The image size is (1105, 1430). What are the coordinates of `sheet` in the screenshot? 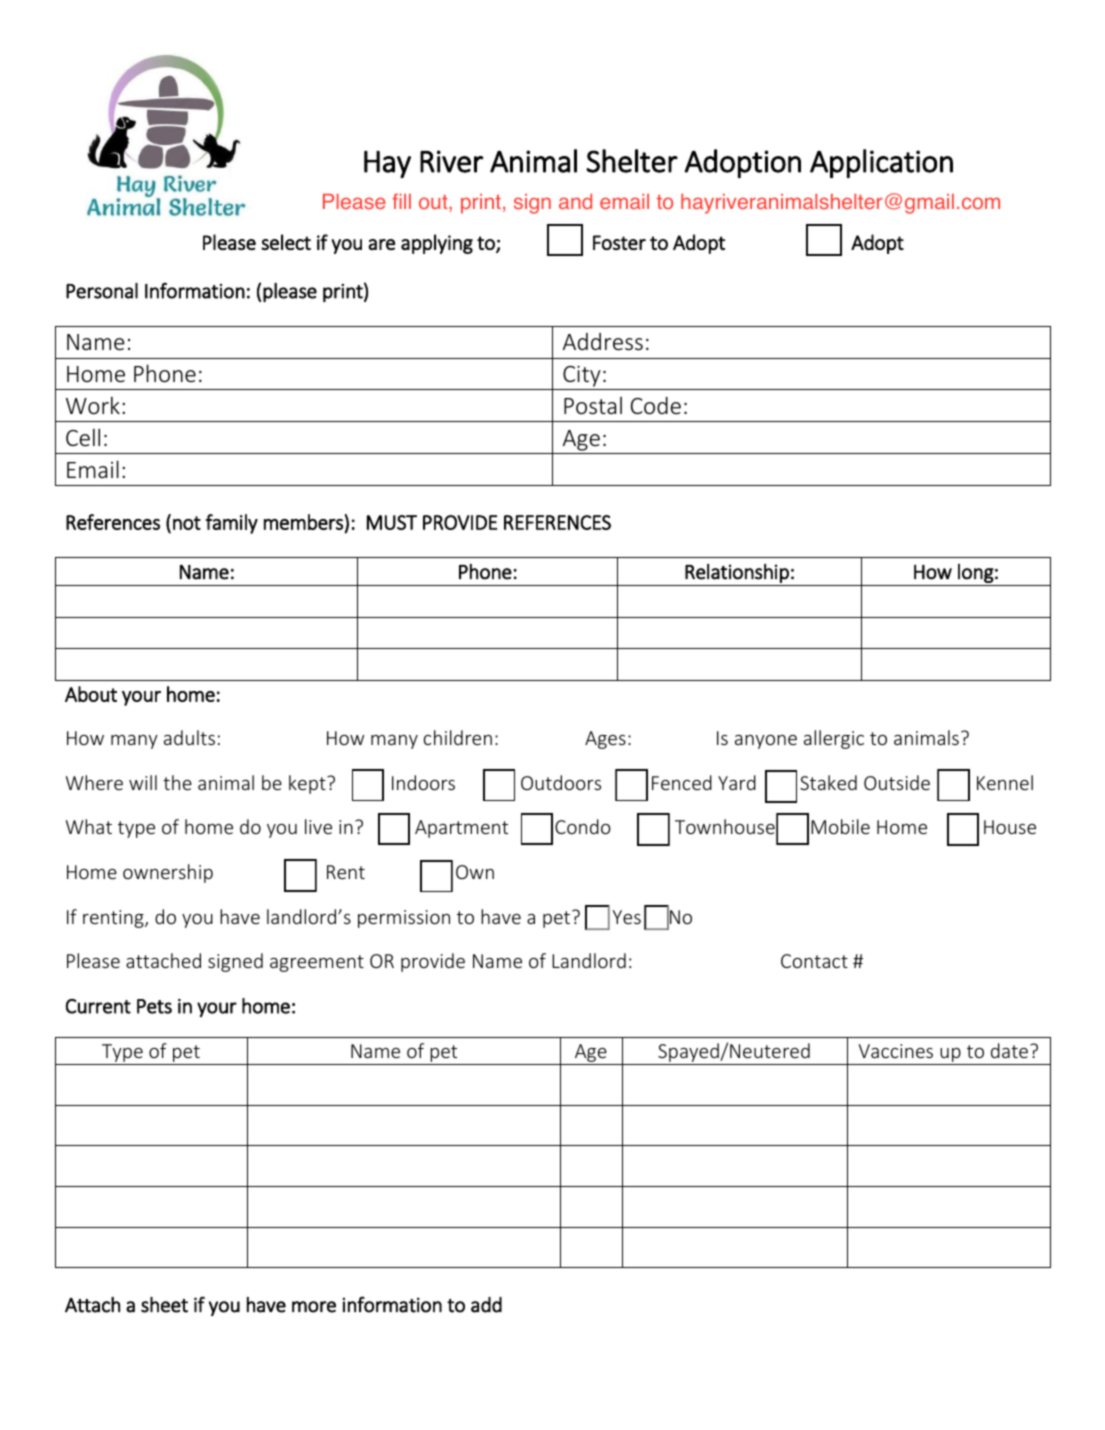 It's located at (164, 1305).
